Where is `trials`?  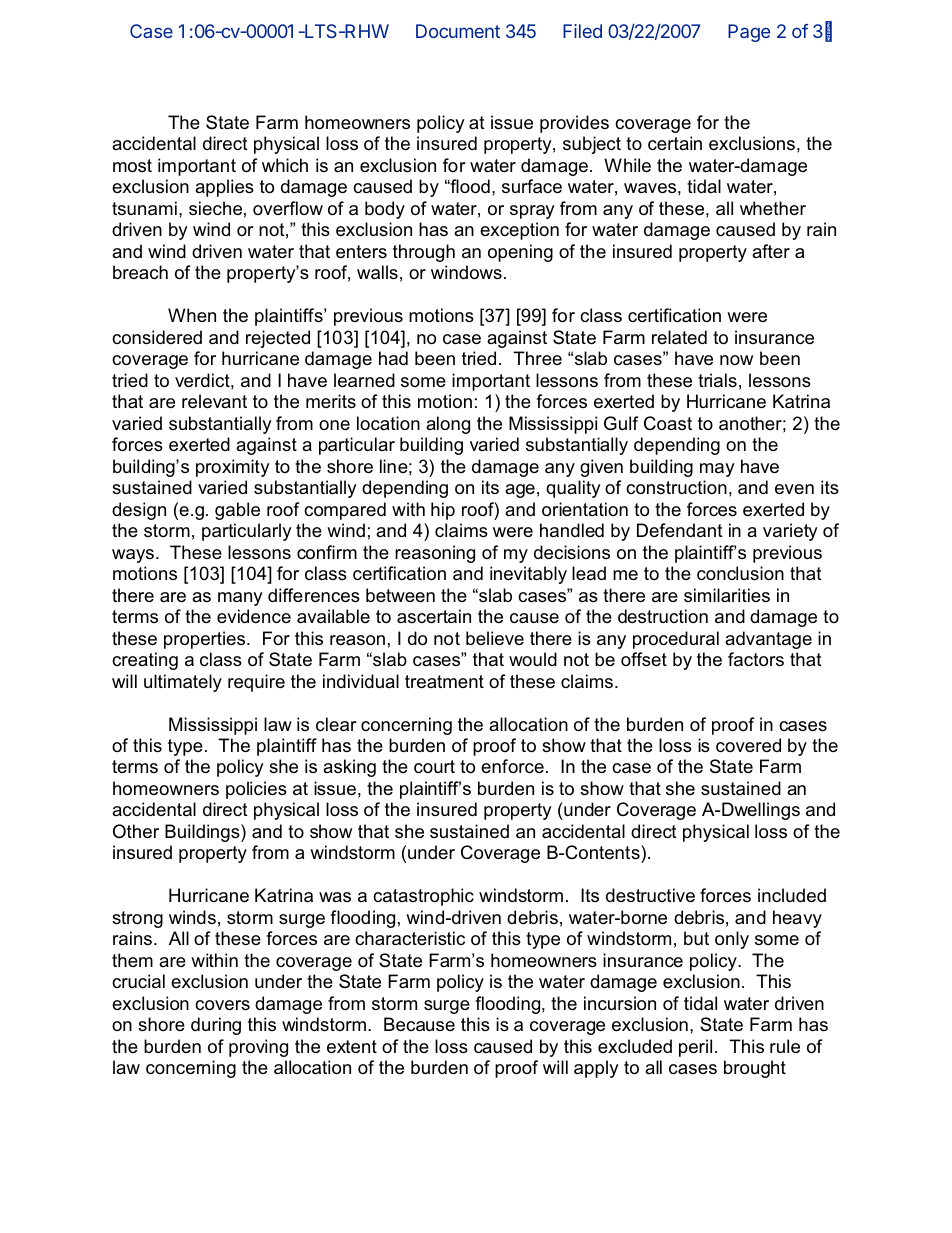 trials is located at coordinates (717, 380).
